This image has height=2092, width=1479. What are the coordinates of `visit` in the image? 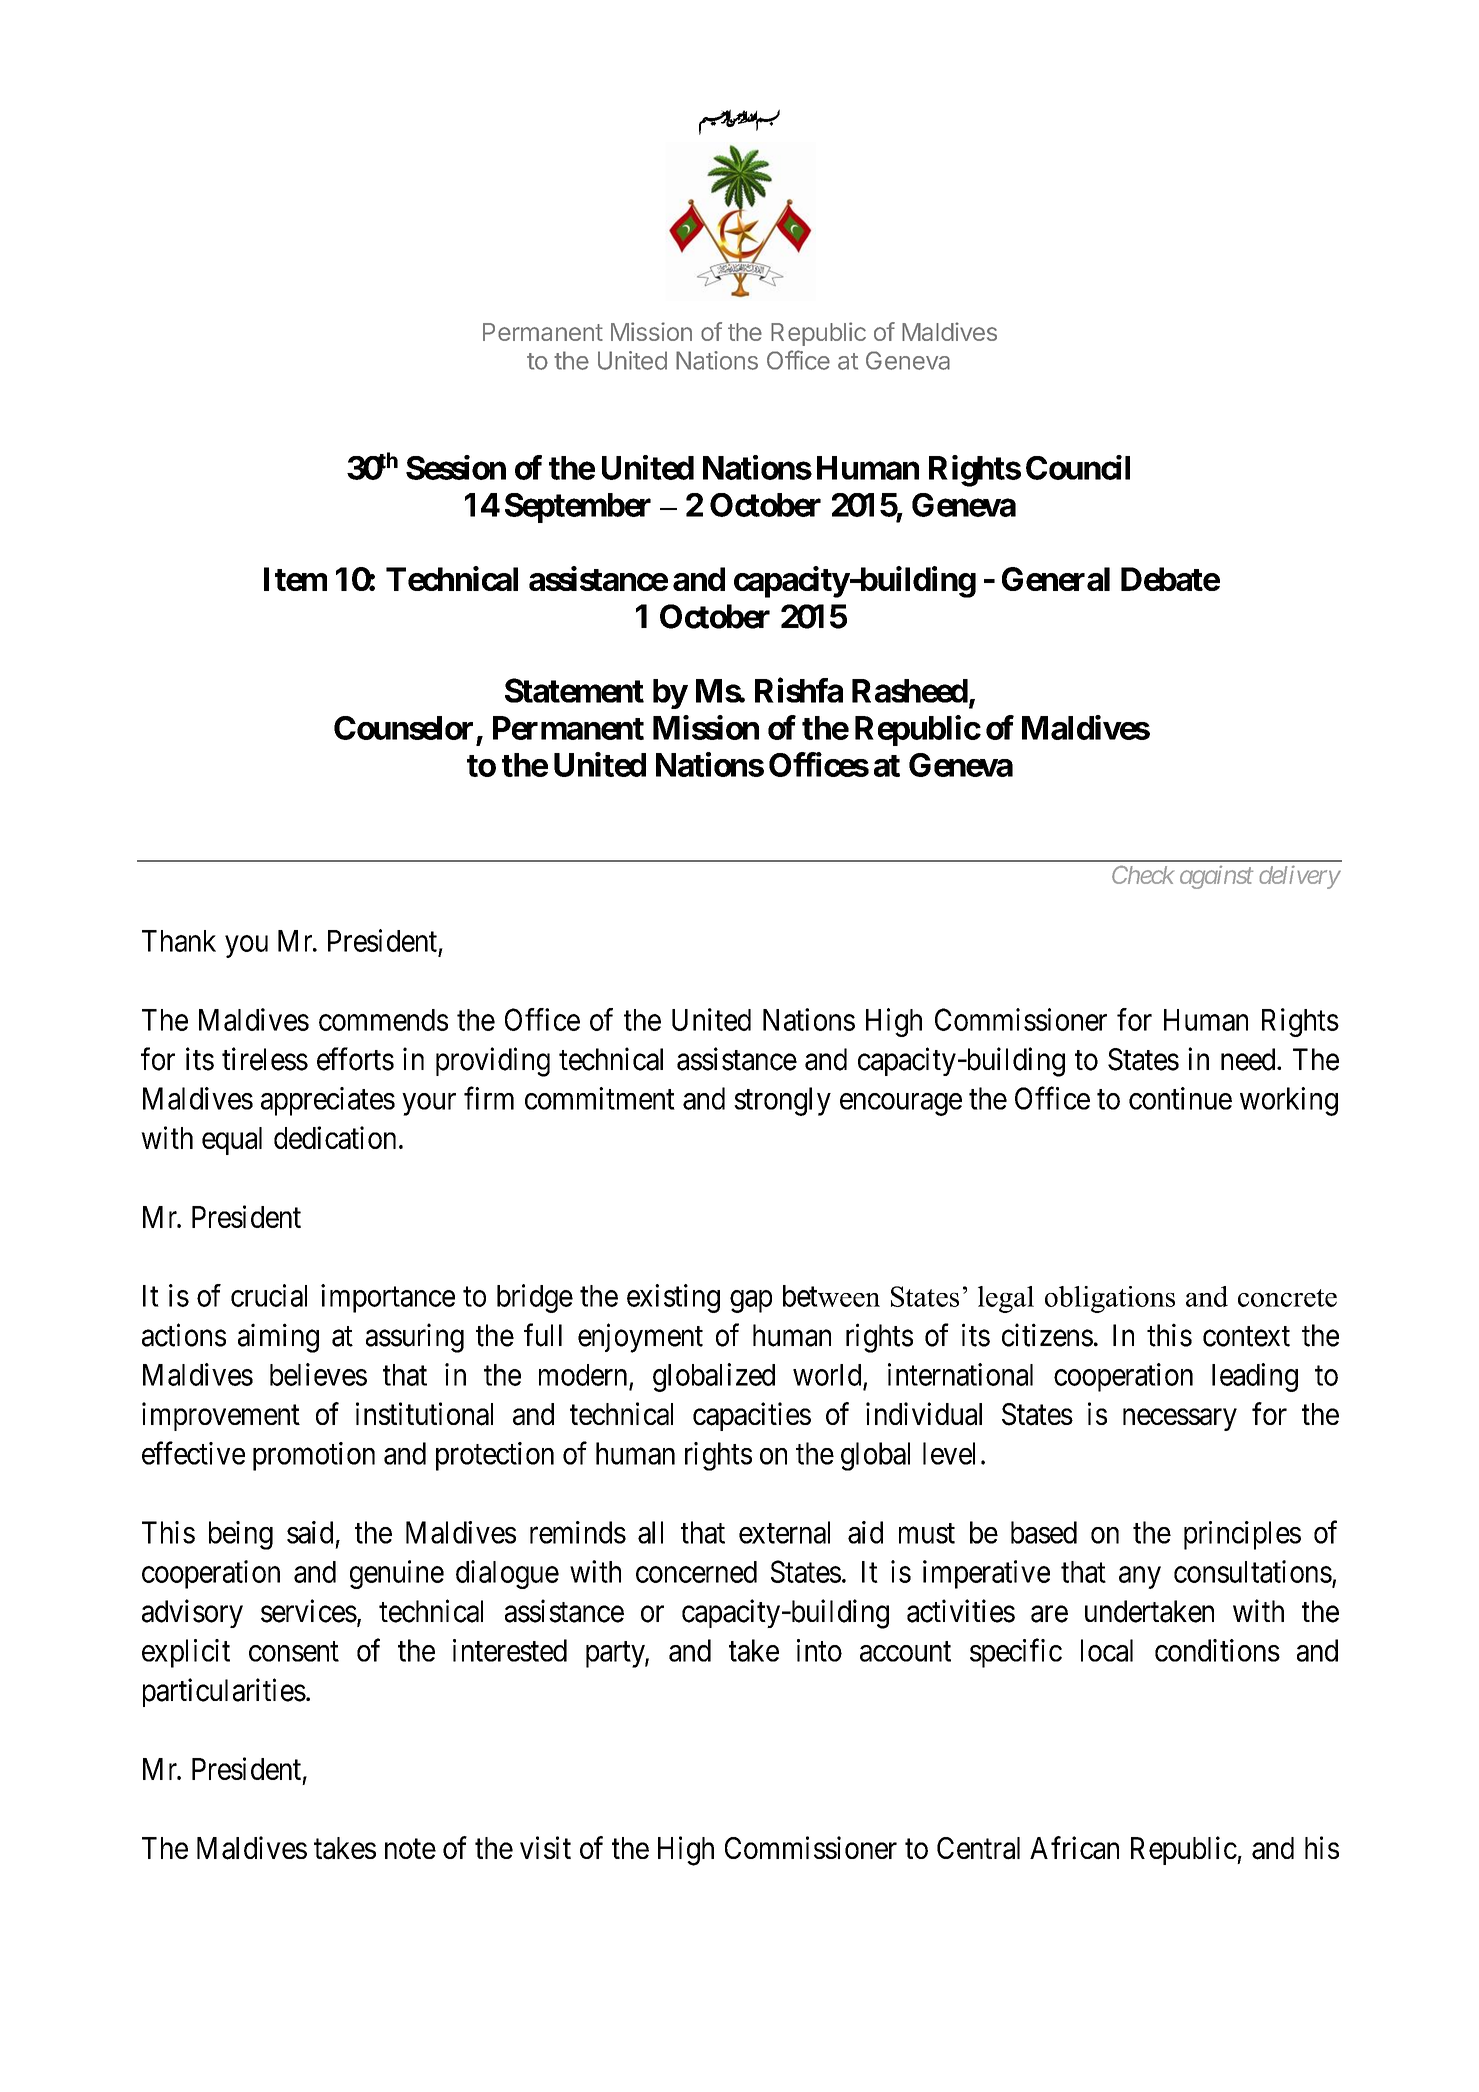 It's located at (545, 1847).
